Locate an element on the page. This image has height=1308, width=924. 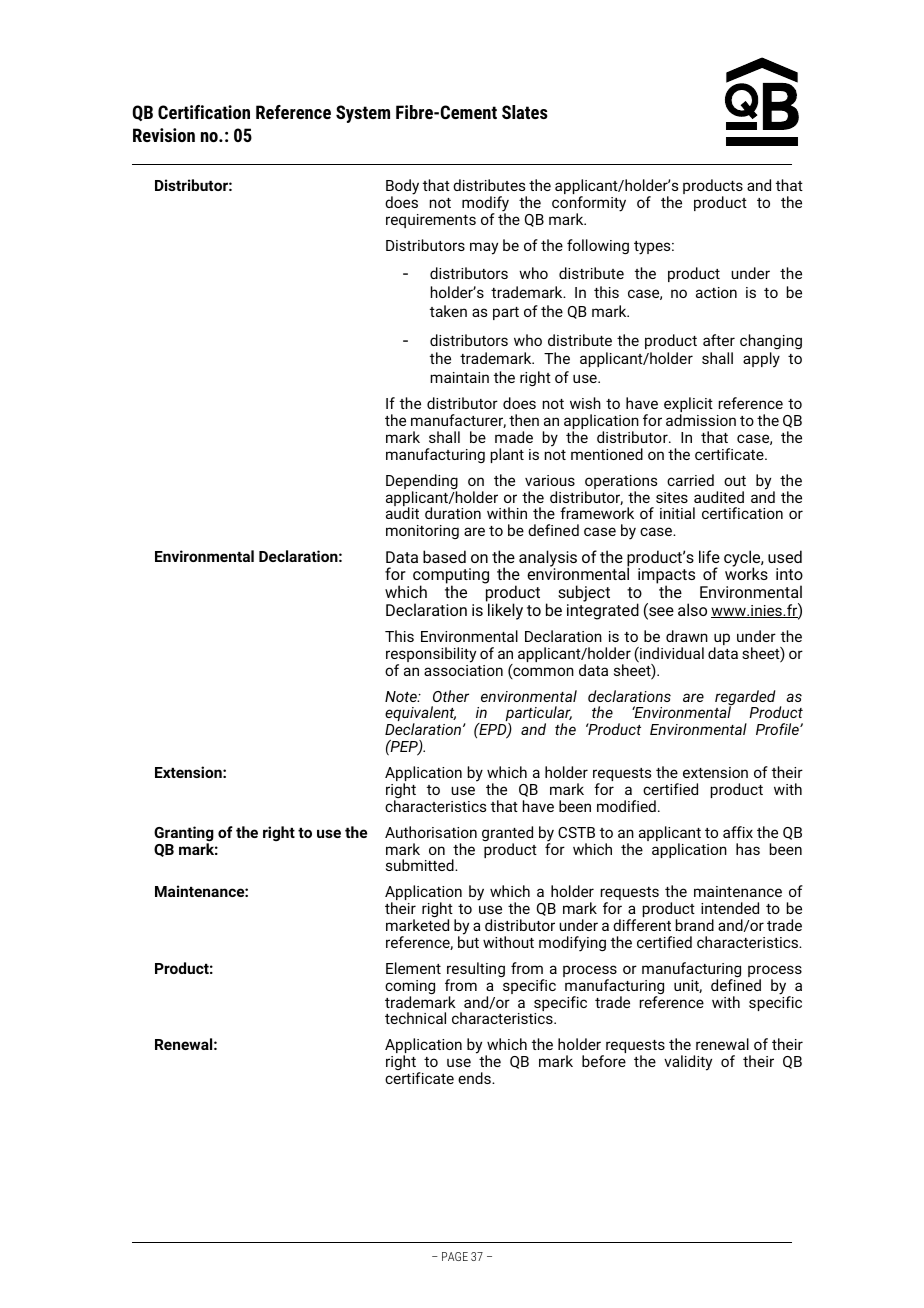
ends is located at coordinates (475, 1078).
